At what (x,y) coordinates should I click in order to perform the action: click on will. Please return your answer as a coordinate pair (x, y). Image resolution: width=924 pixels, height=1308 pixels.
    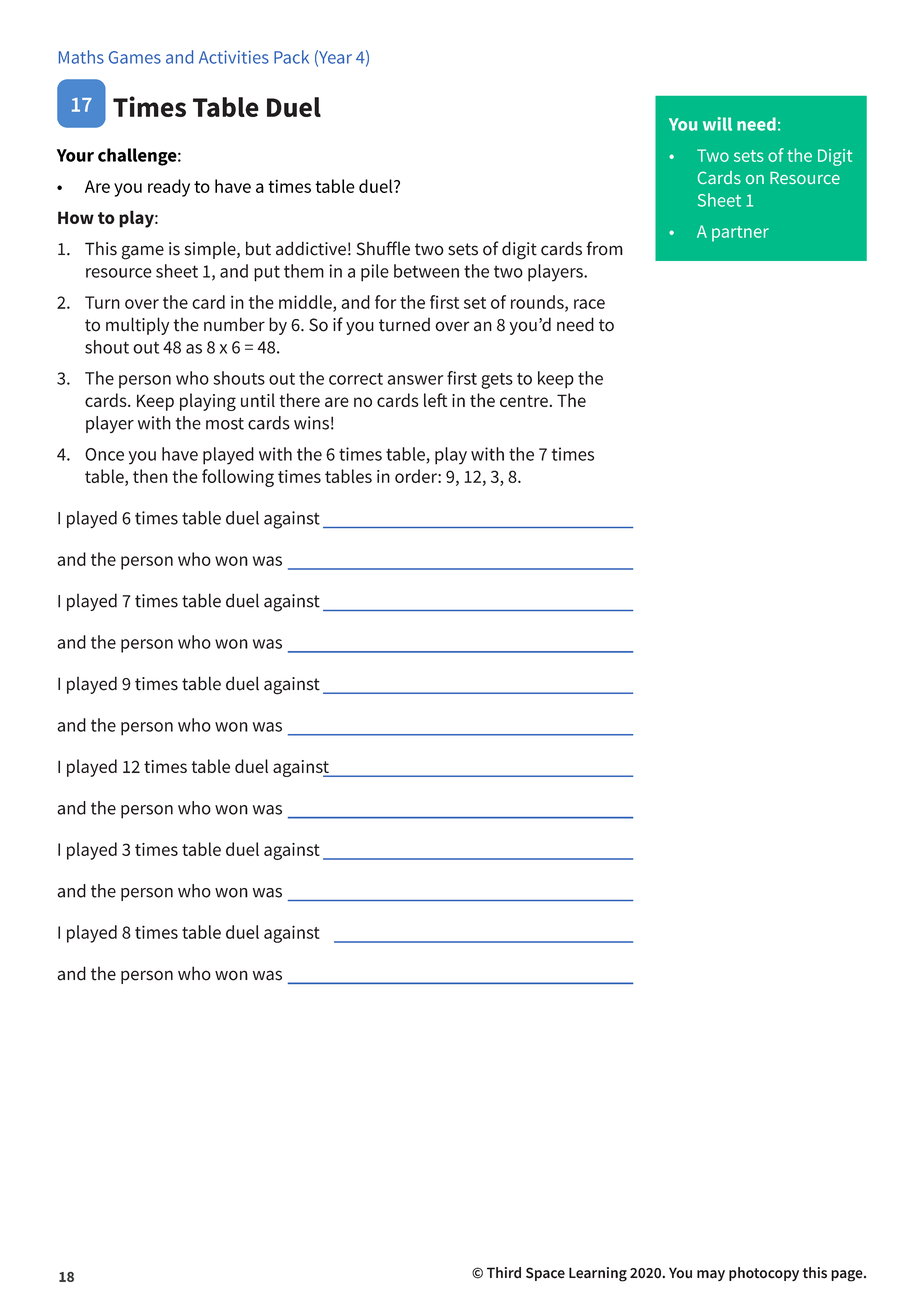
    Looking at the image, I should click on (717, 124).
